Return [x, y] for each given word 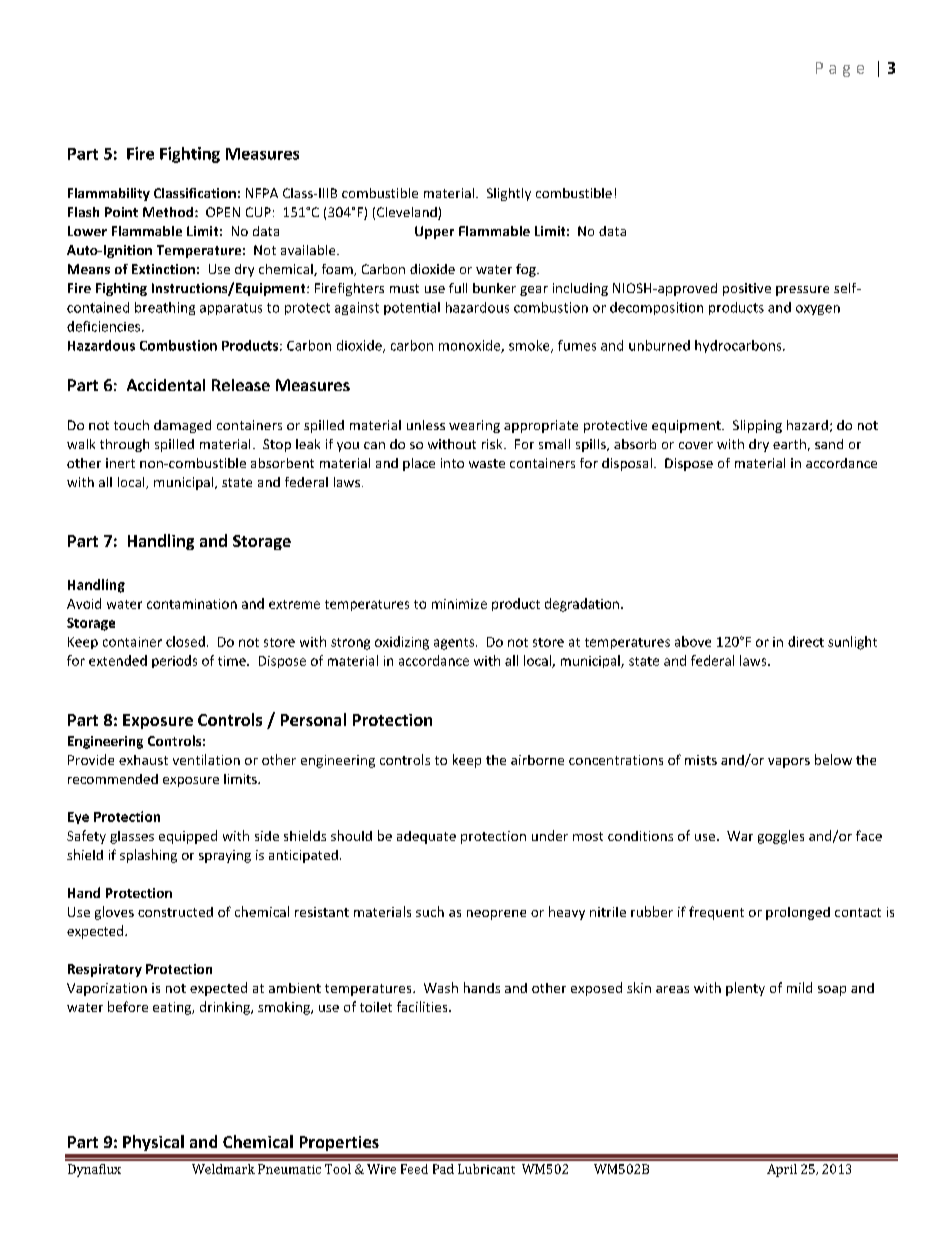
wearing [474, 426]
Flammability [109, 194]
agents [455, 644]
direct [806, 641]
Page [840, 69]
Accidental [166, 385]
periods [174, 661]
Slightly [509, 194]
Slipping [757, 426]
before [128, 1006]
